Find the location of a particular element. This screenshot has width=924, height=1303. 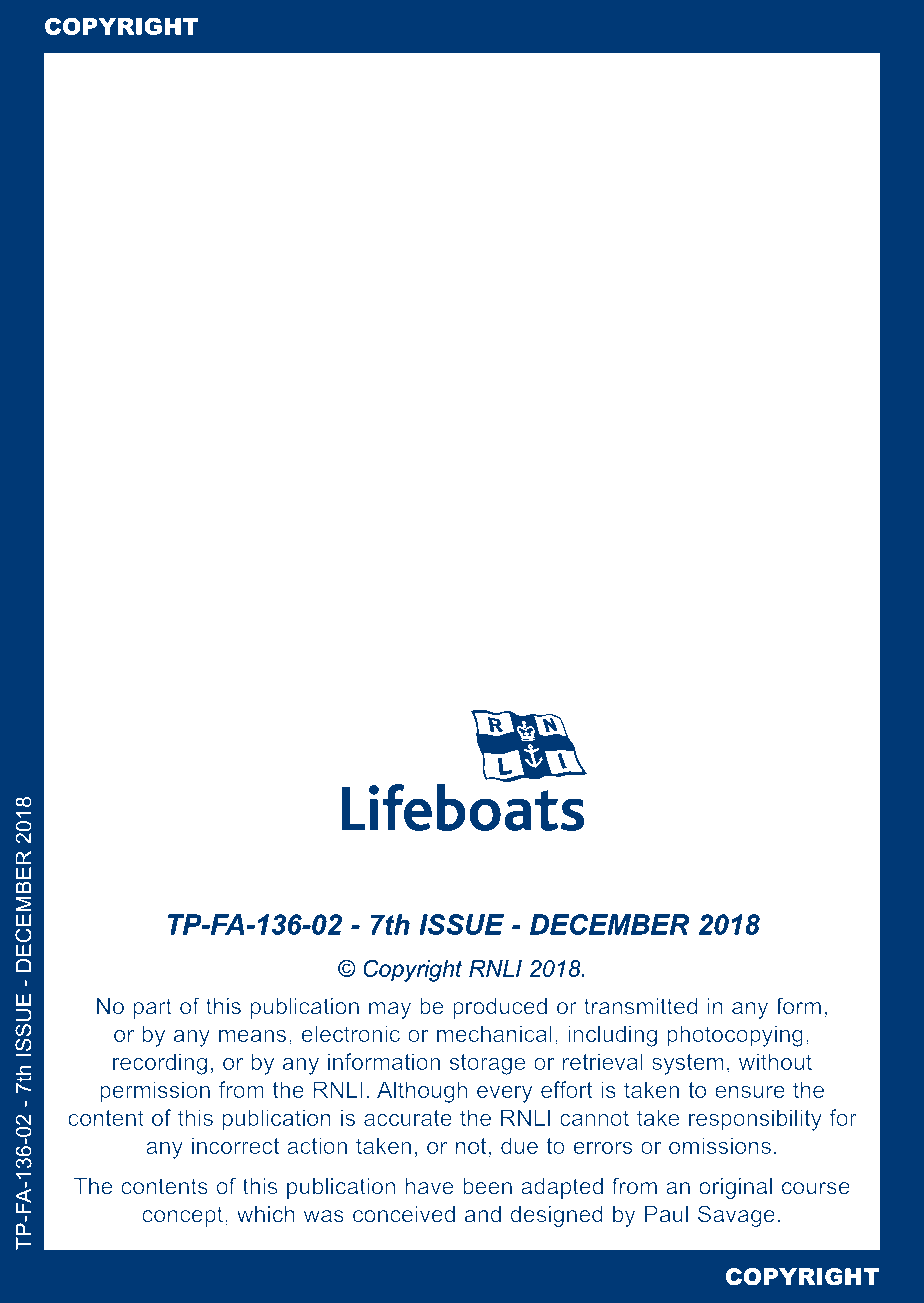

without is located at coordinates (775, 1061).
